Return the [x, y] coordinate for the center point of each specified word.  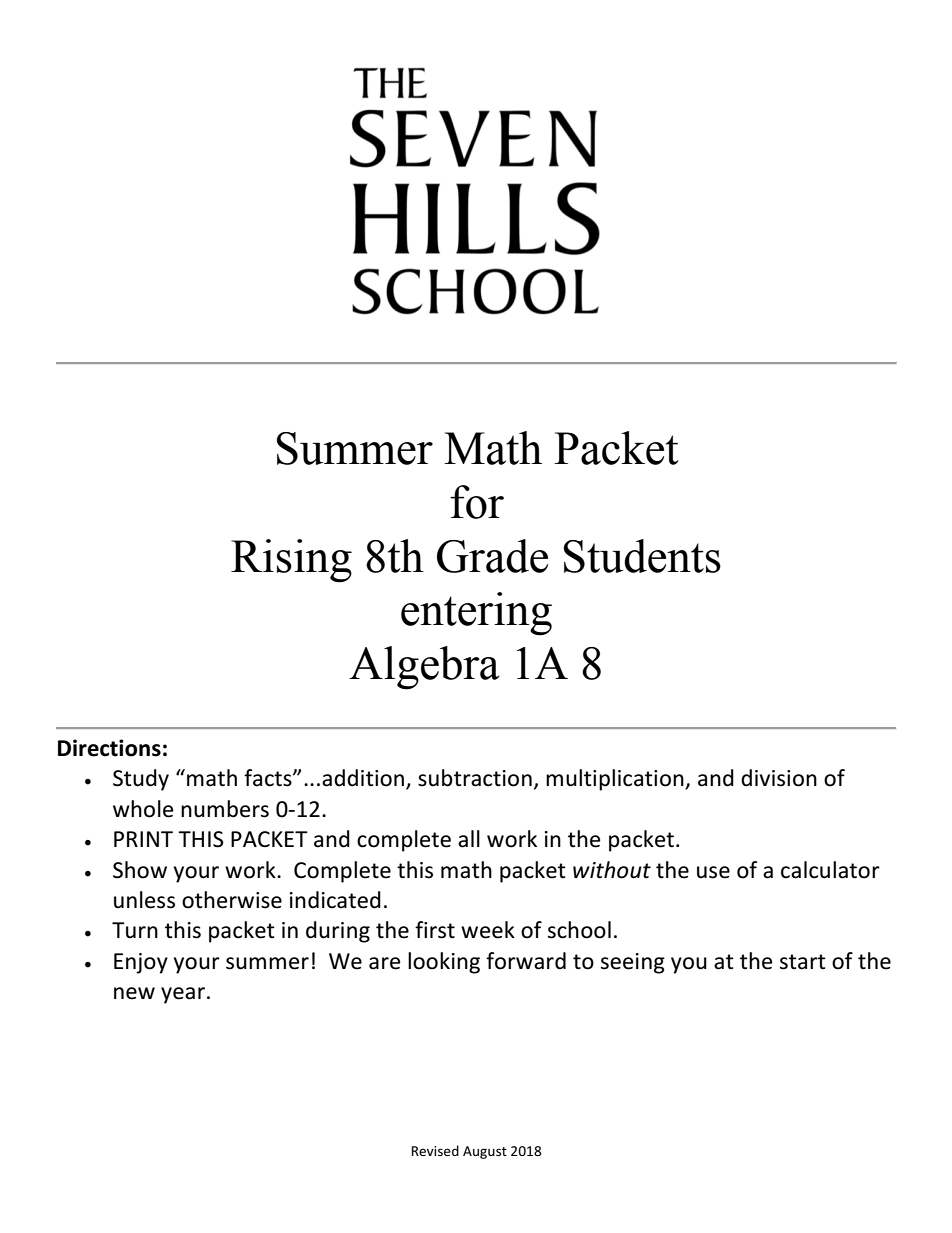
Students [642, 556]
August [485, 1152]
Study [141, 780]
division [779, 778]
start [803, 962]
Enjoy [141, 963]
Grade [492, 556]
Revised [435, 1150]
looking [444, 963]
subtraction [475, 778]
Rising [291, 561]
